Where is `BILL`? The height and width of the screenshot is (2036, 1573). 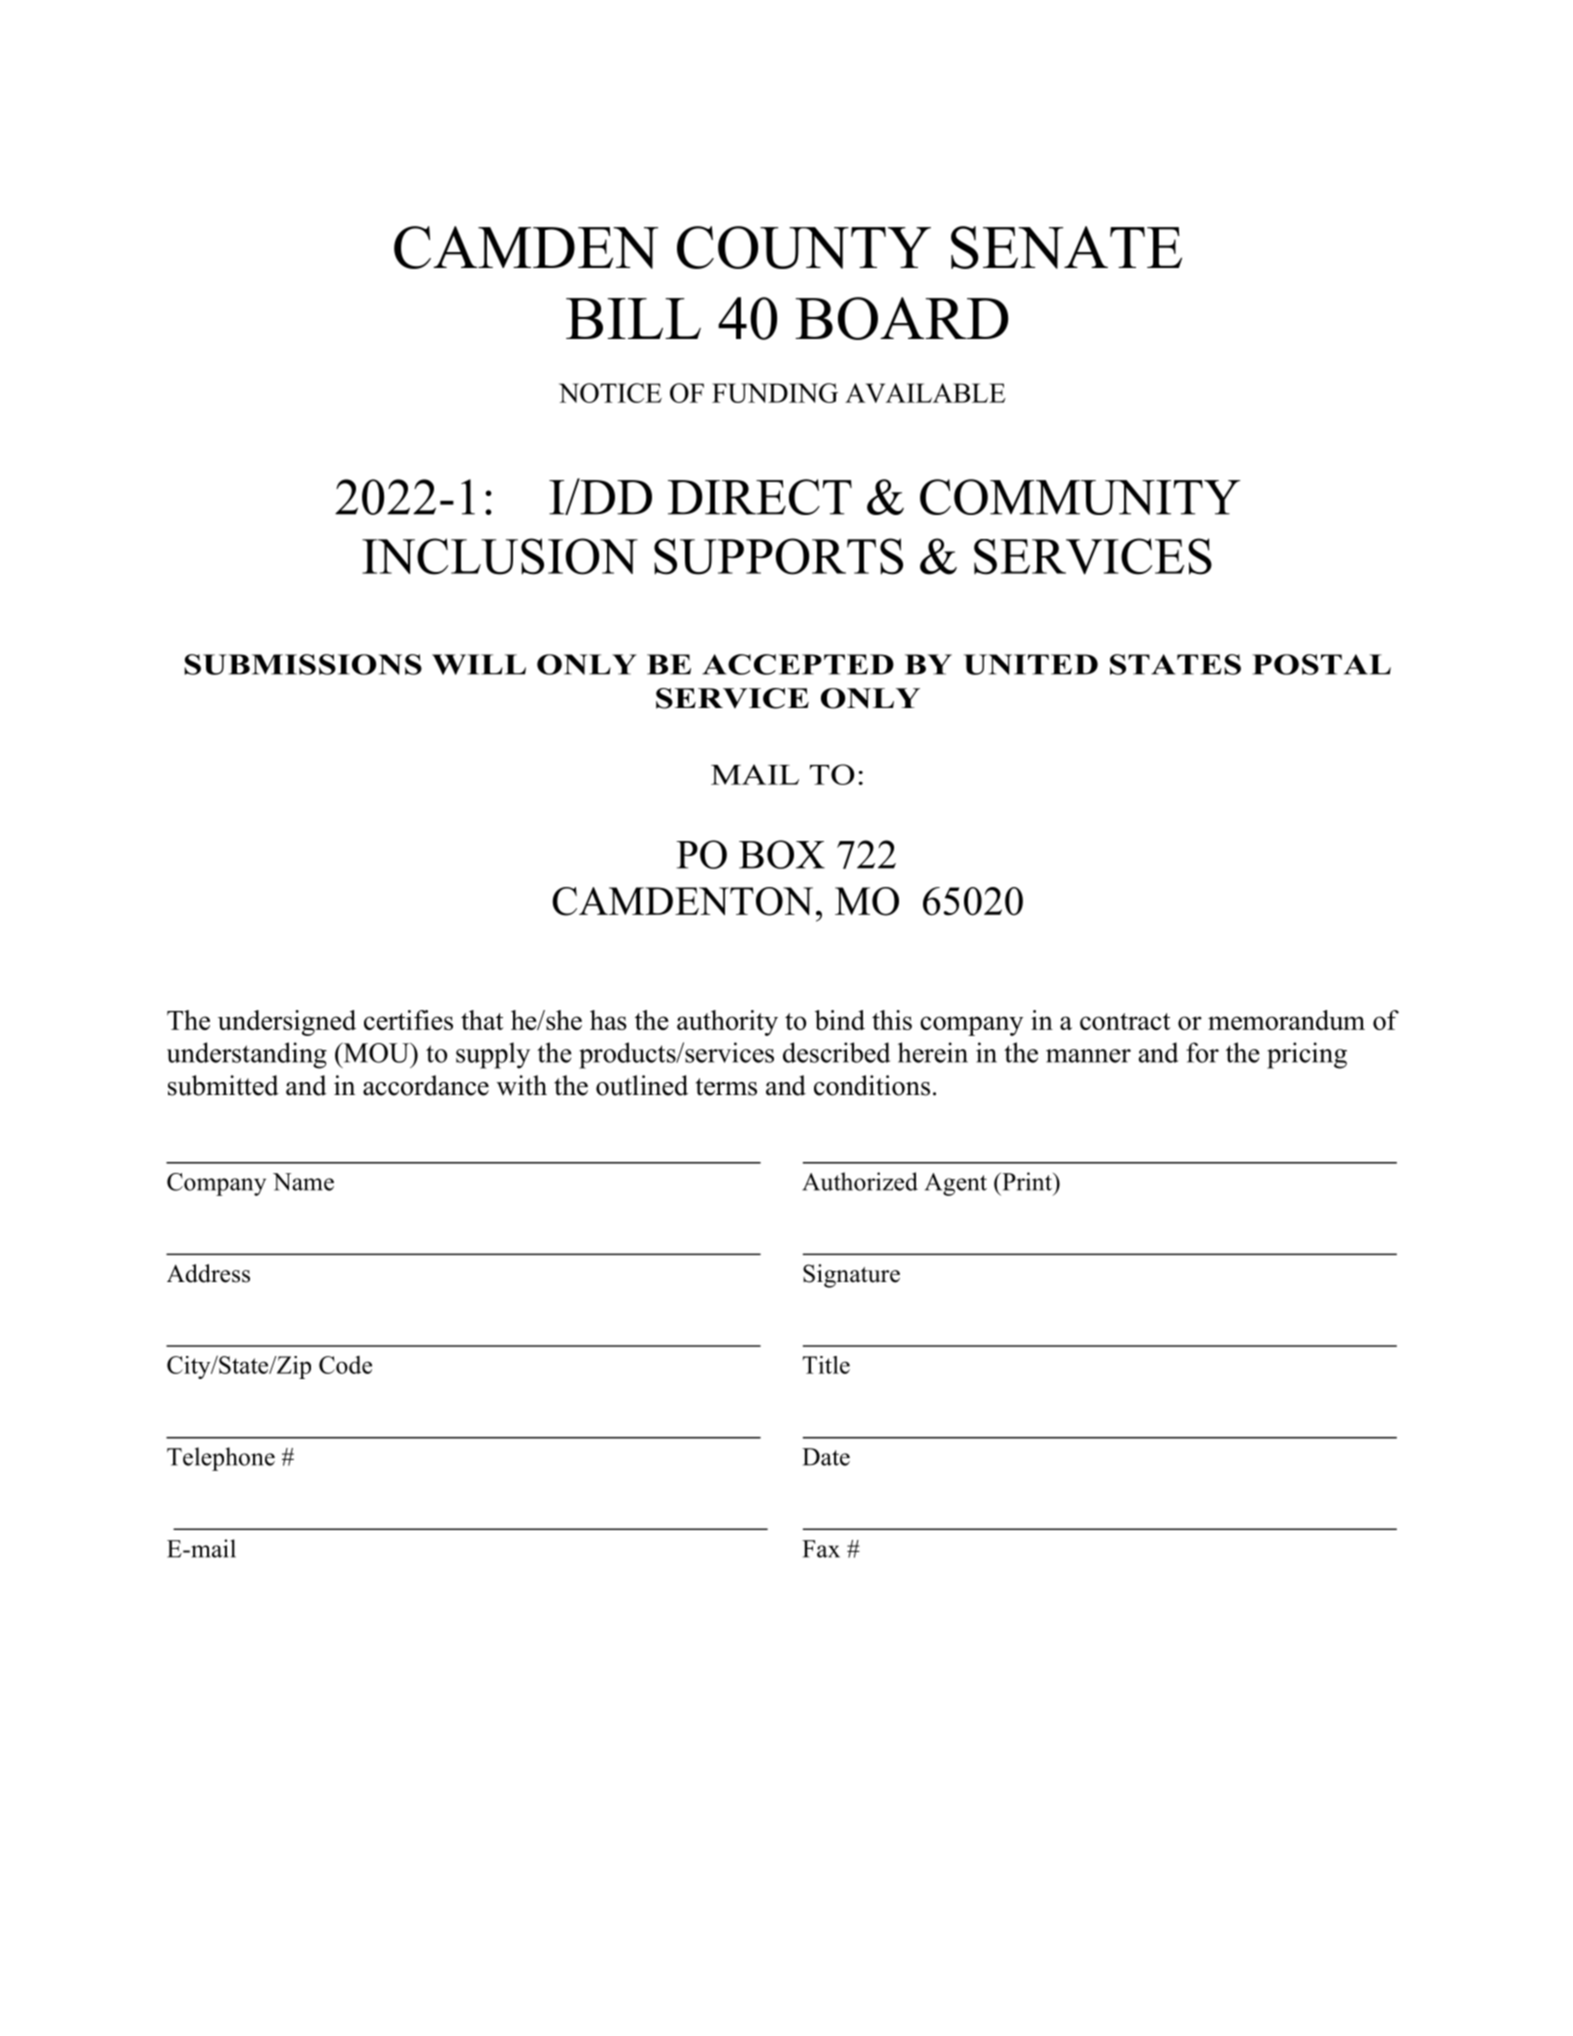 BILL is located at coordinates (633, 318).
